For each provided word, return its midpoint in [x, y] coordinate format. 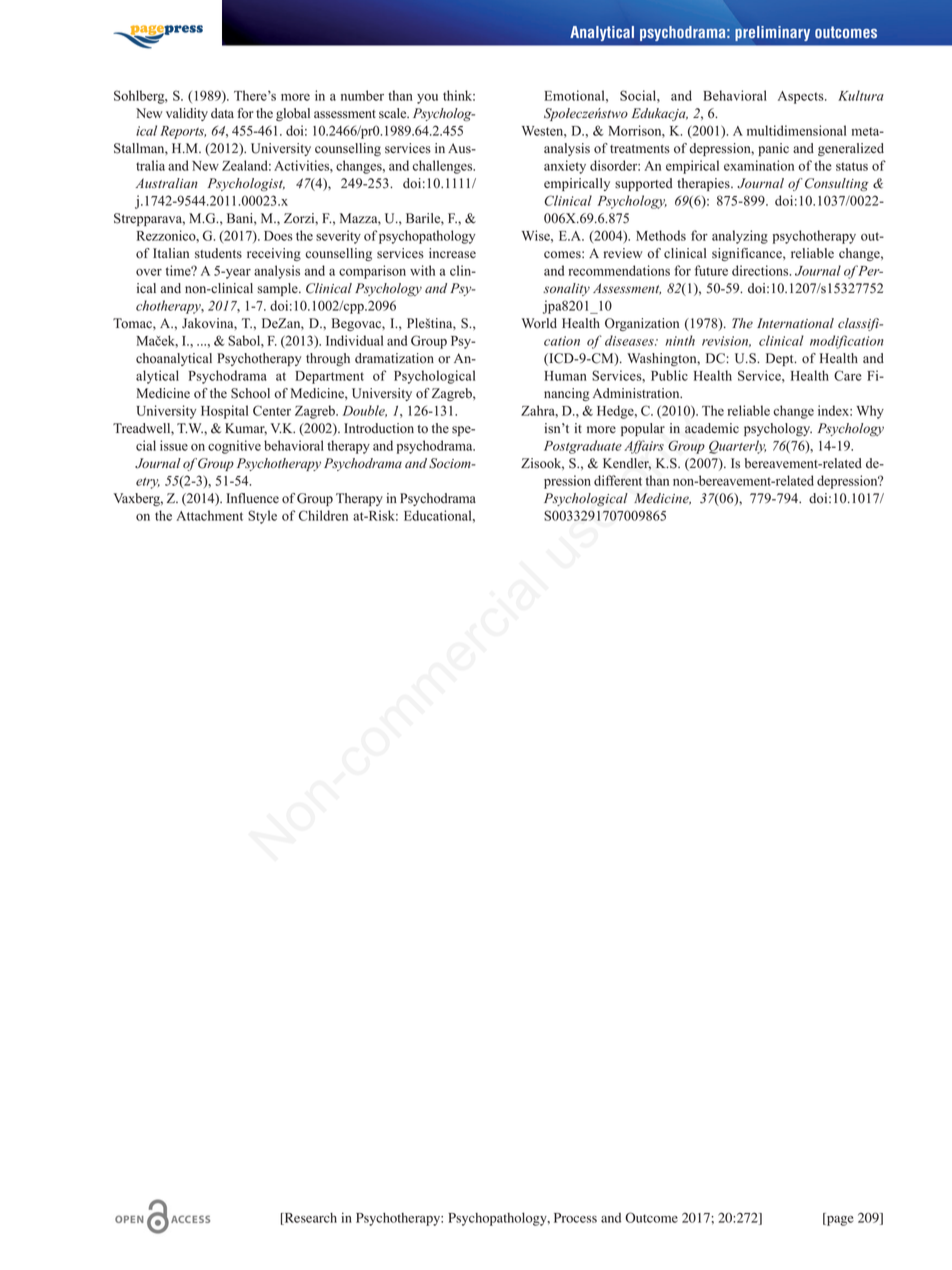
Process [575, 1218]
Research [309, 1219]
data [222, 113]
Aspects [802, 97]
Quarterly [737, 447]
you [427, 99]
